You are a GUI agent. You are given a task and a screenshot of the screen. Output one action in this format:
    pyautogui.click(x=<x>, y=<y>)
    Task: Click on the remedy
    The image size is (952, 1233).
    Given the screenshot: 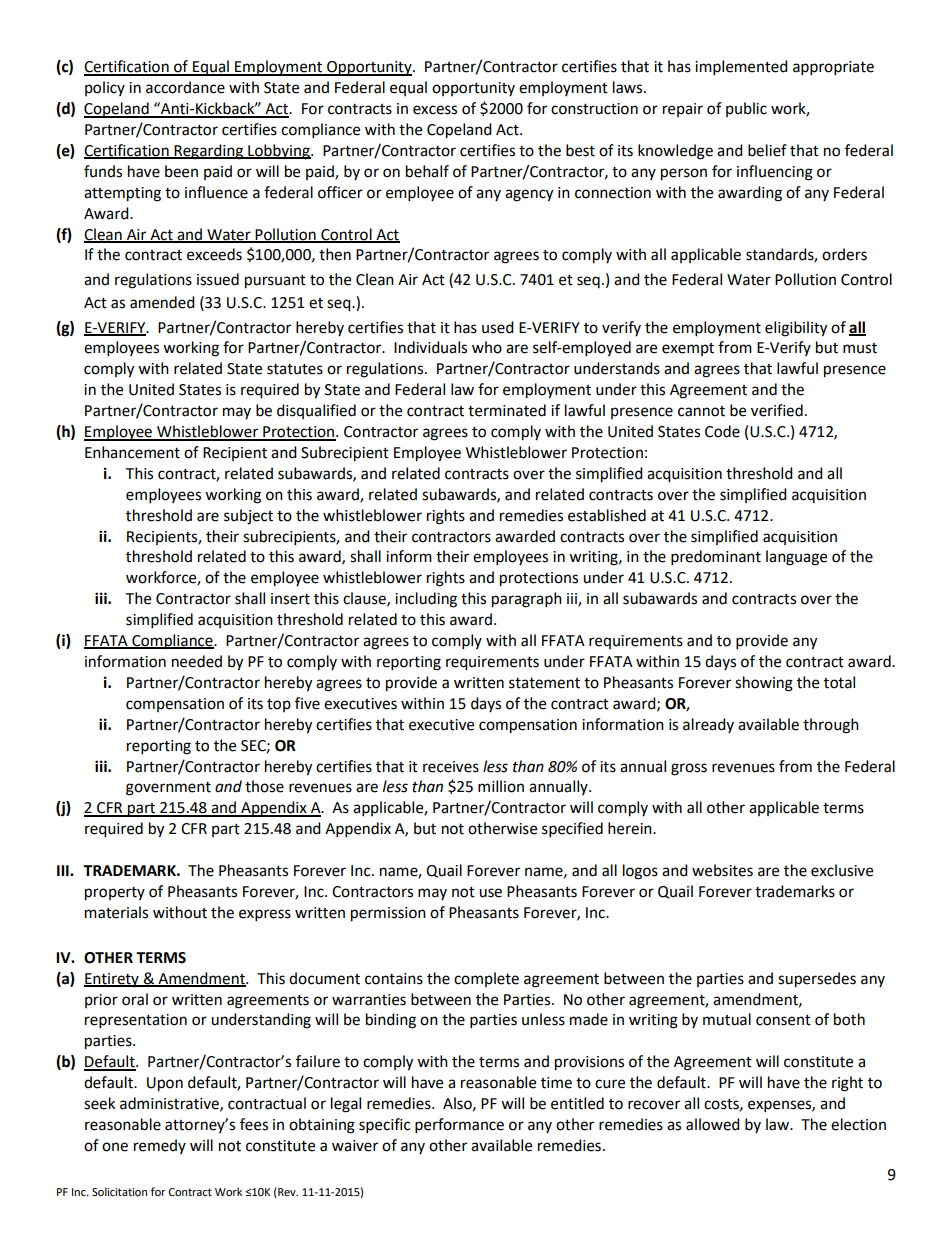 What is the action you would take?
    pyautogui.click(x=160, y=1146)
